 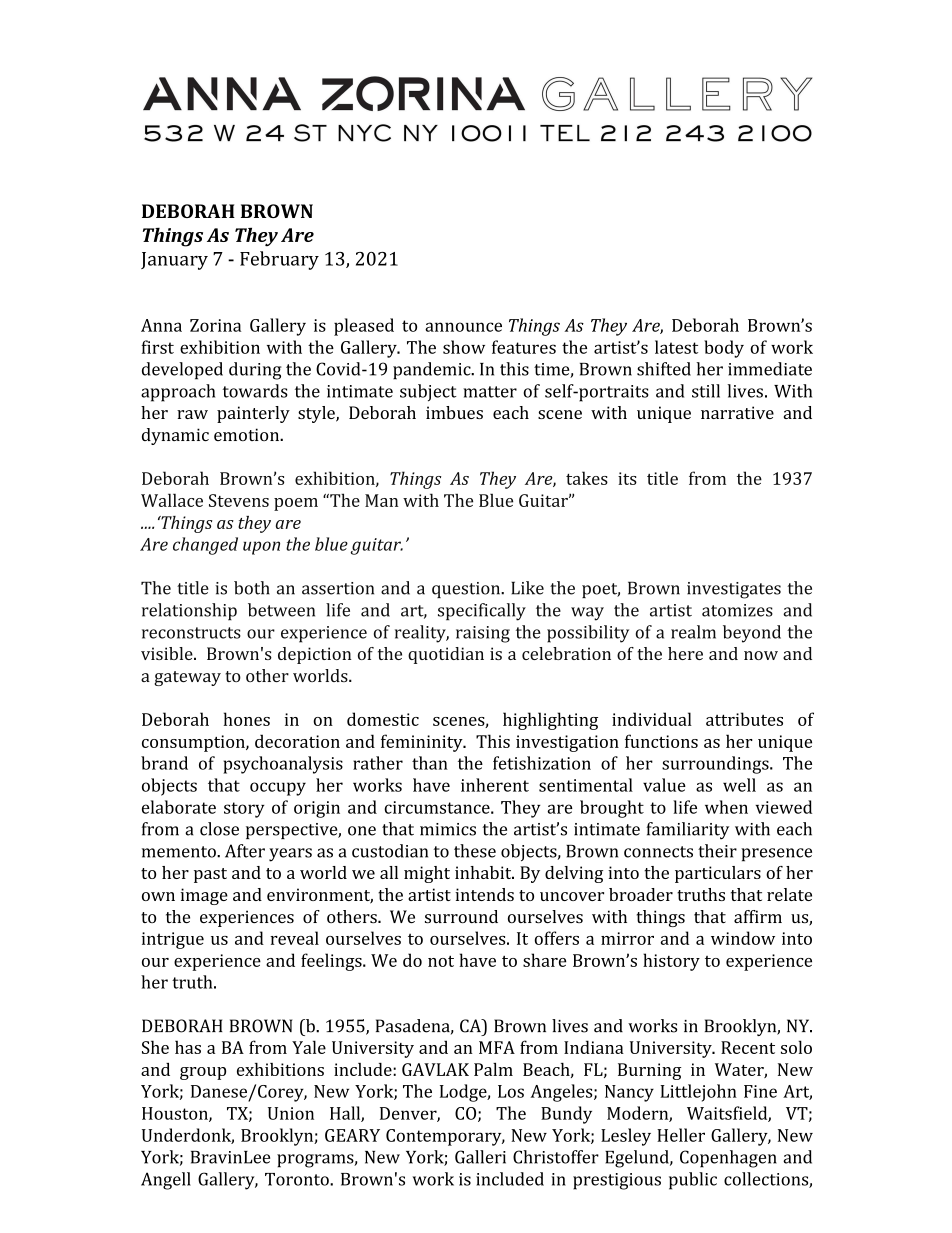 What do you see at coordinates (298, 1179) in the page?
I see `Toronto` at bounding box center [298, 1179].
